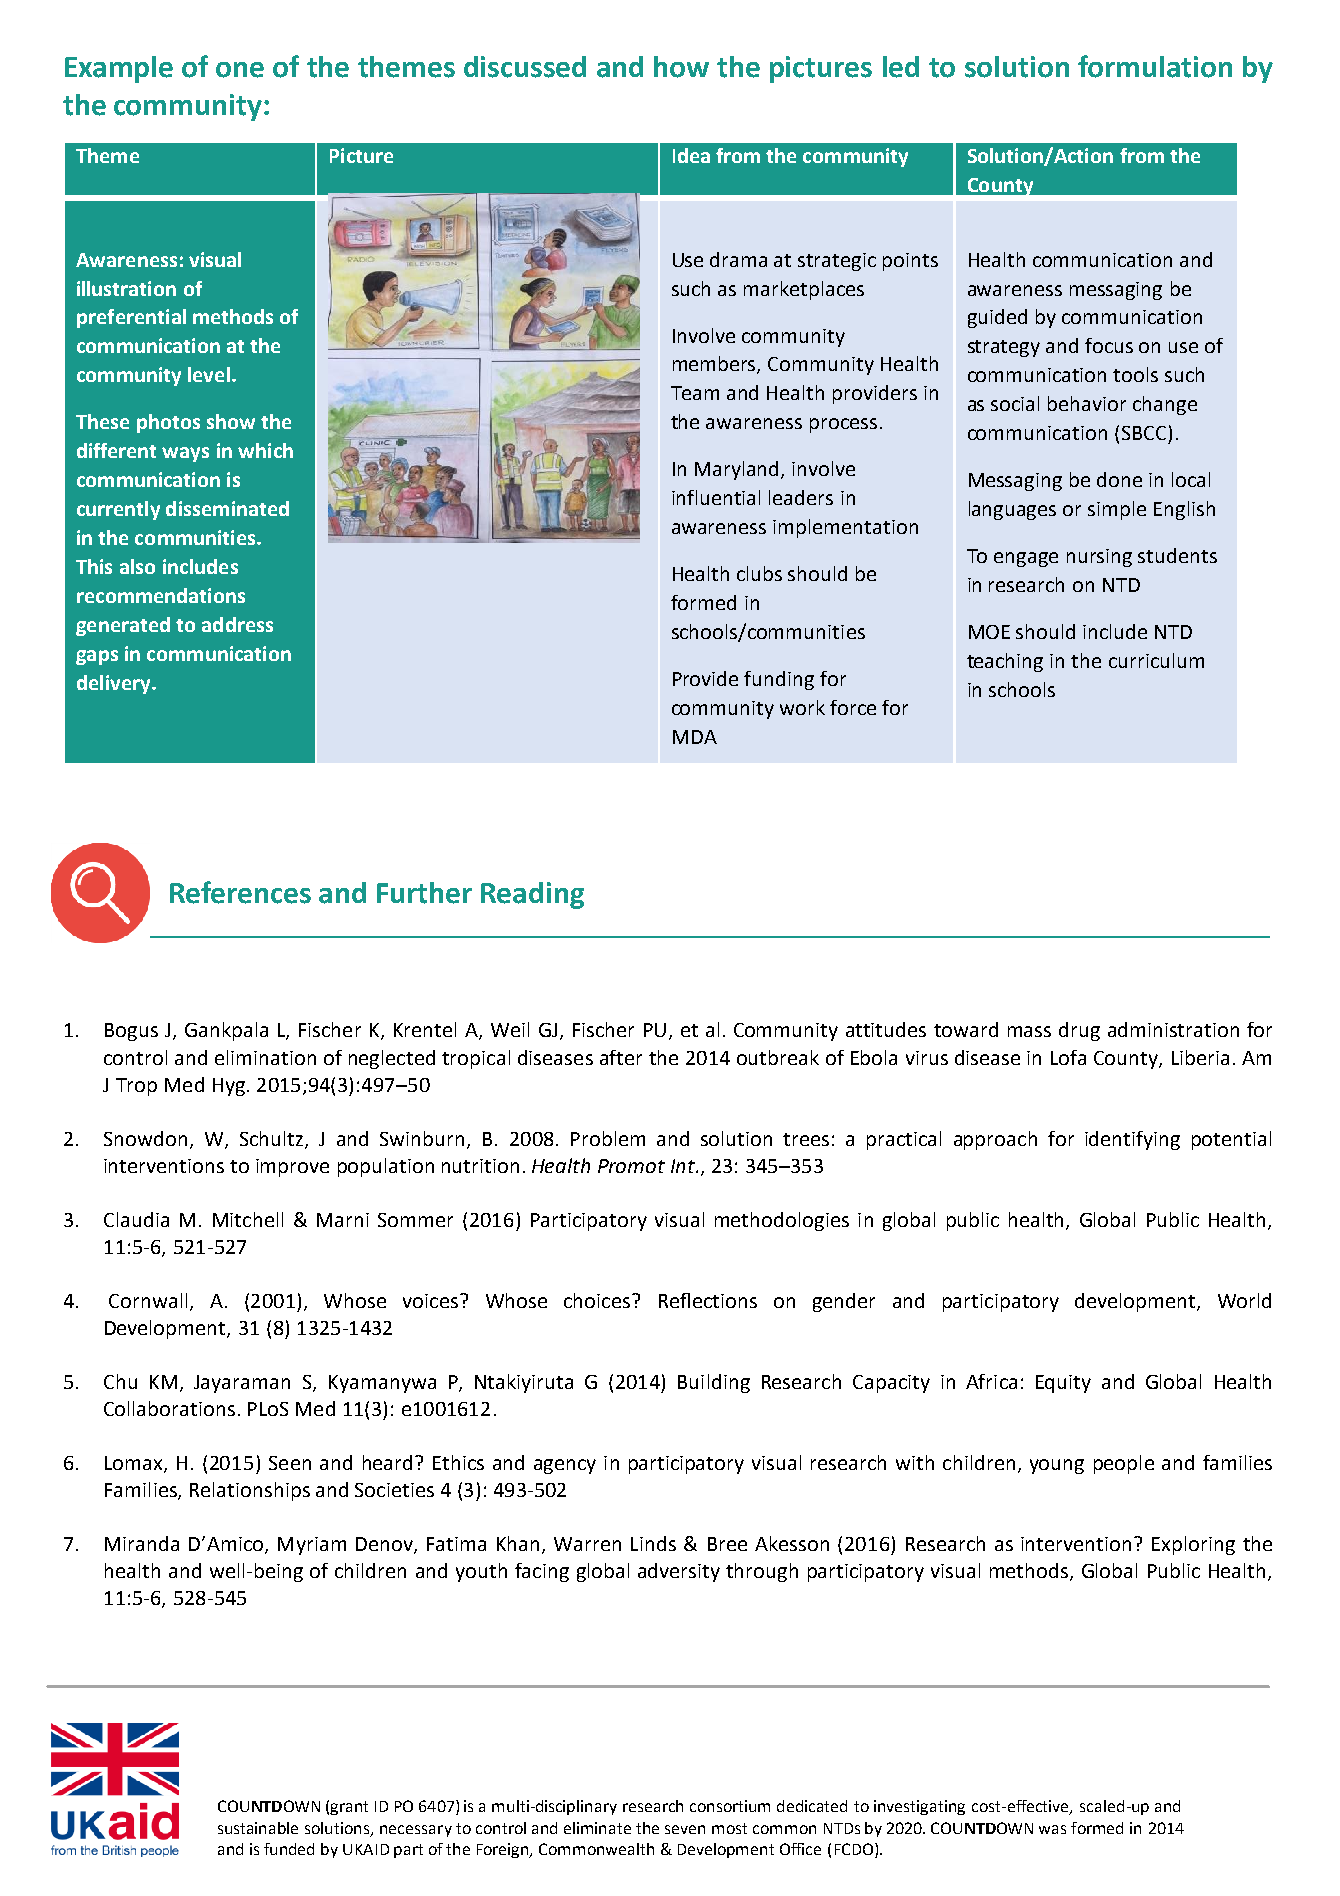 This screenshot has width=1340, height=1896. I want to click on Idea, so click(691, 155).
